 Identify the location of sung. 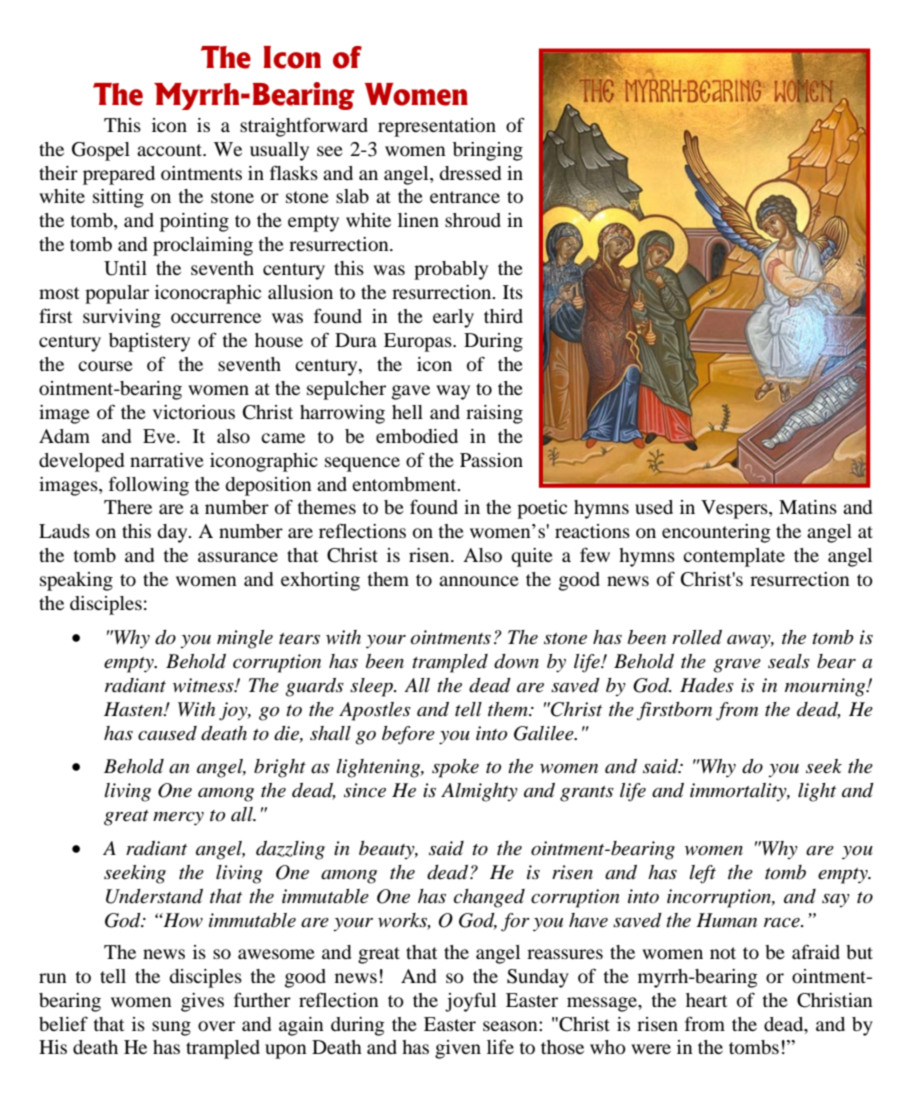
(171, 1028).
